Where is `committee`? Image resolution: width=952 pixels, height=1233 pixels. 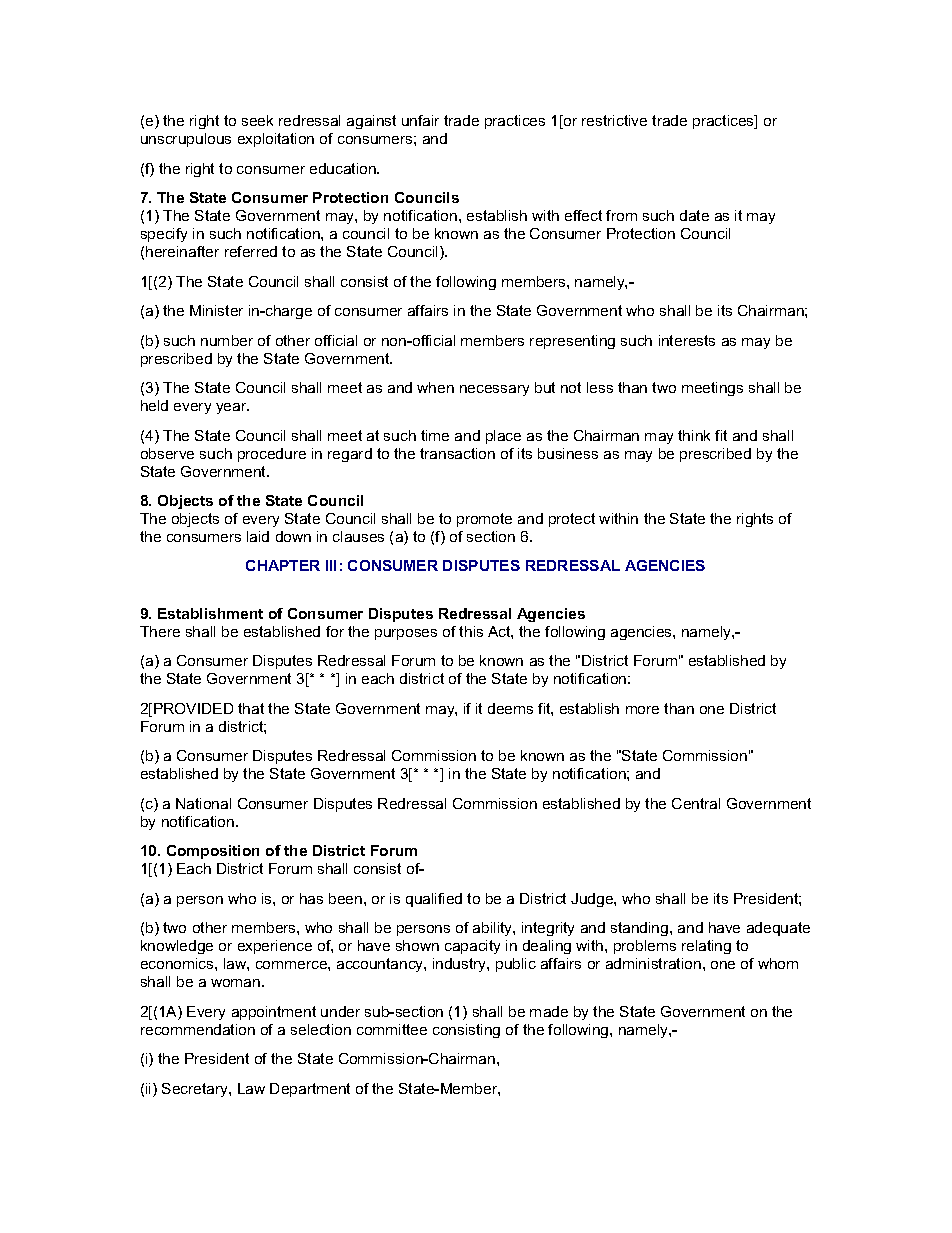
committee is located at coordinates (392, 1029).
